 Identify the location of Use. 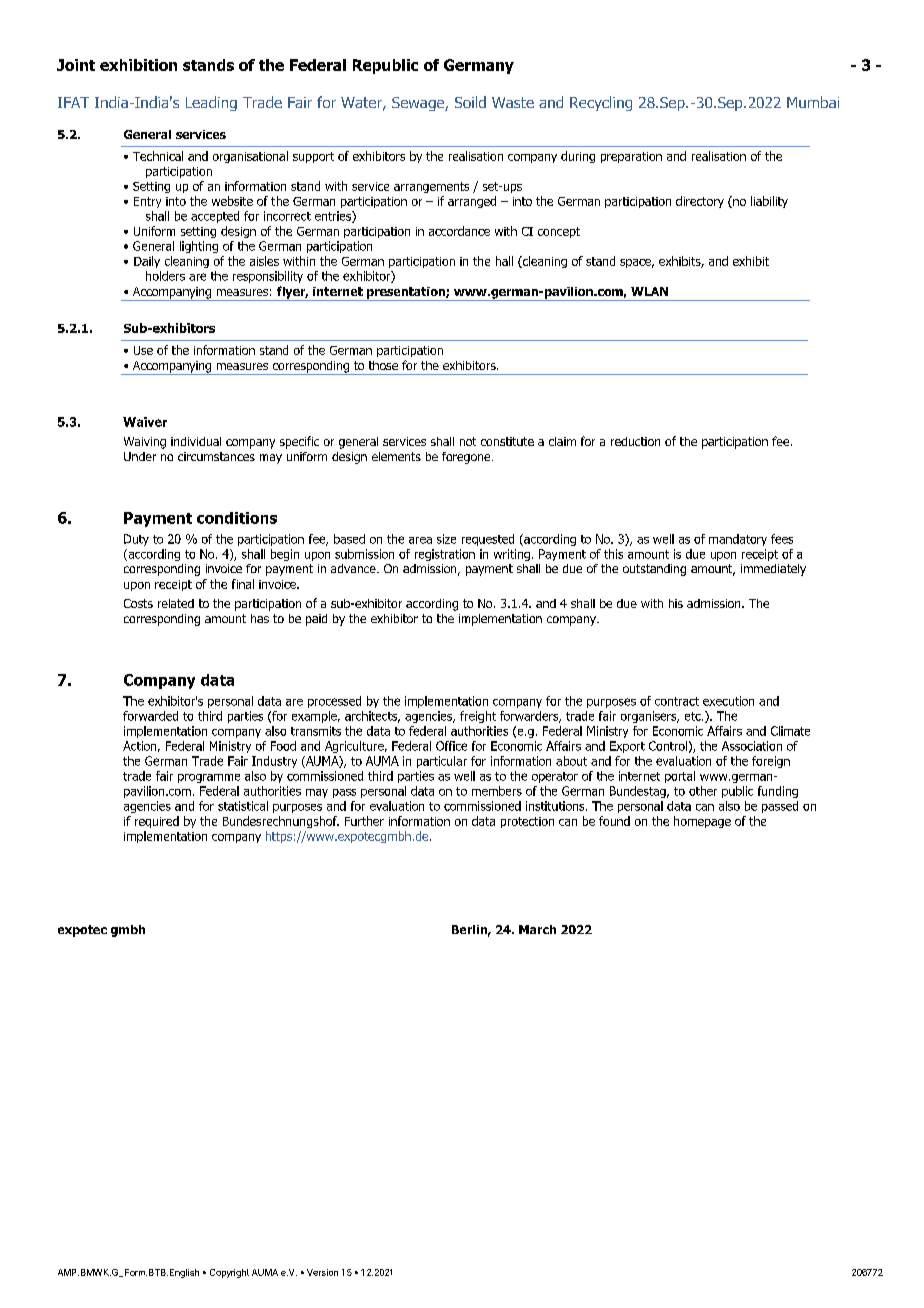
(143, 350).
